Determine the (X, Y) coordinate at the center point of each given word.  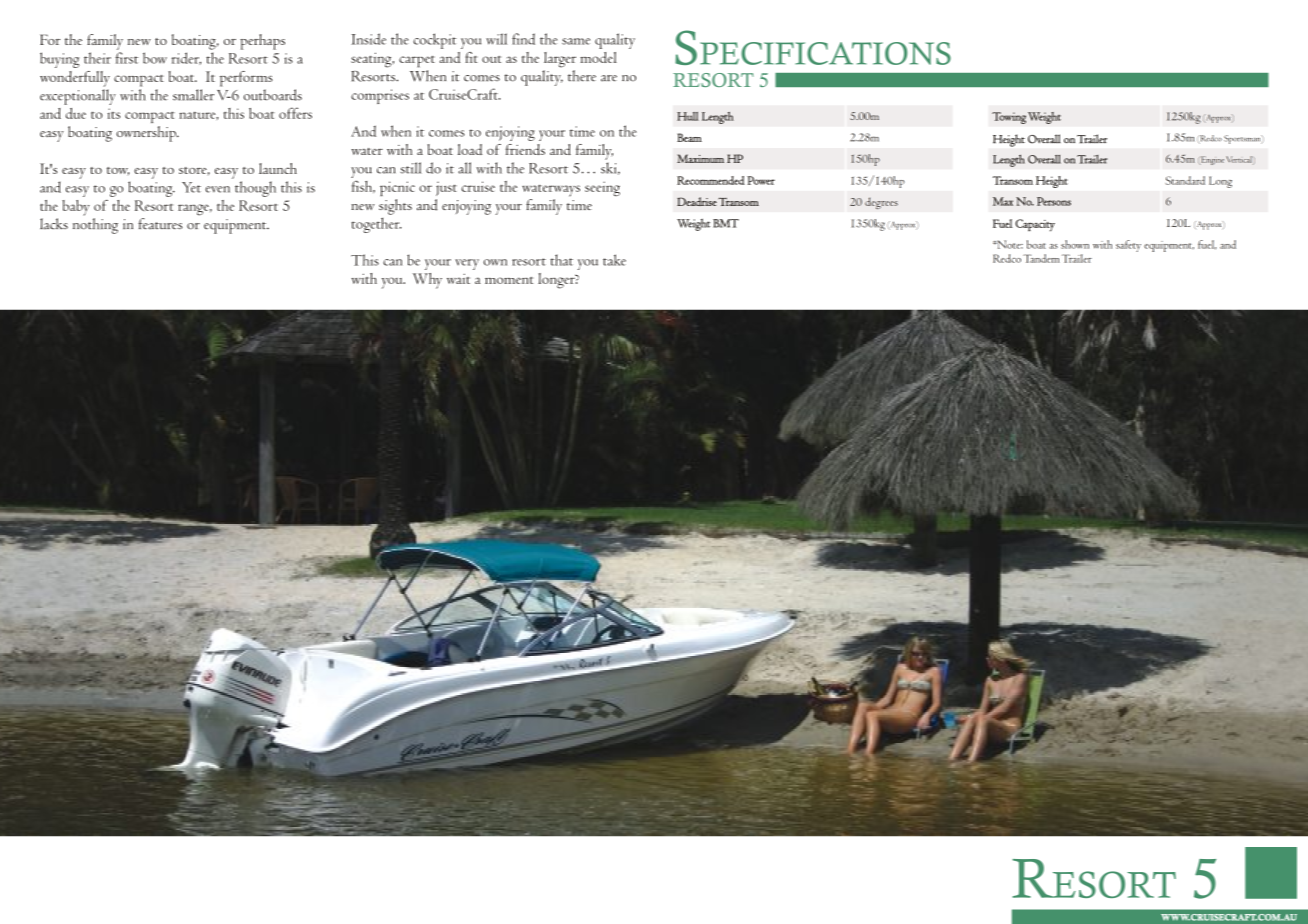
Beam (689, 137)
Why (427, 281)
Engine (1211, 160)
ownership (147, 134)
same (576, 41)
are (609, 78)
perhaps (262, 42)
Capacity (1035, 225)
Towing (1009, 118)
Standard (1185, 180)
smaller (193, 95)
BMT (726, 223)
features (160, 224)
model (598, 57)
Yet (191, 187)
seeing (602, 188)
